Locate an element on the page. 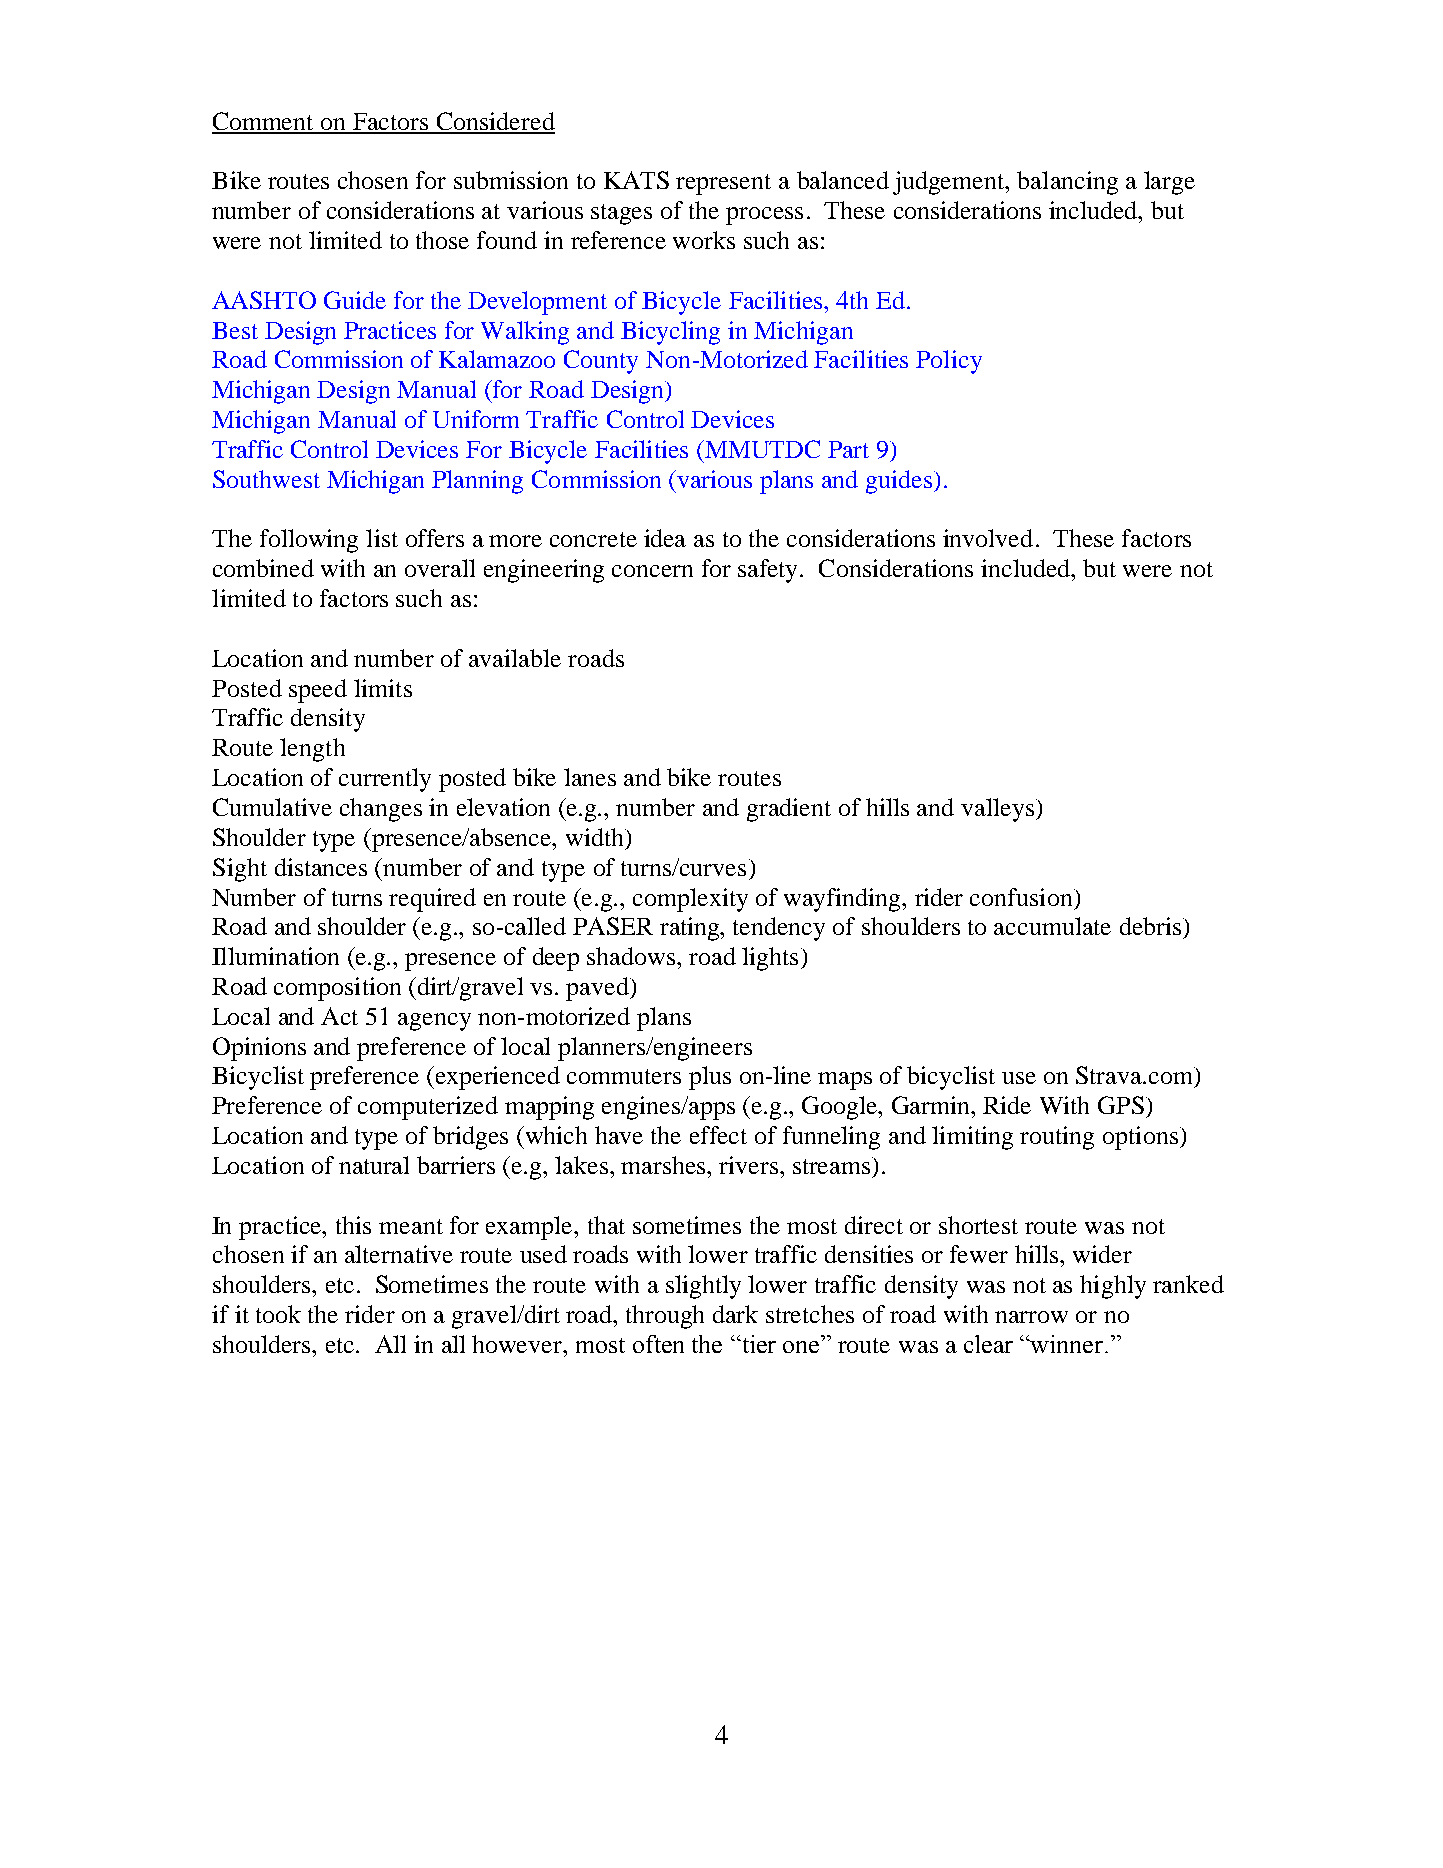  length is located at coordinates (312, 750).
